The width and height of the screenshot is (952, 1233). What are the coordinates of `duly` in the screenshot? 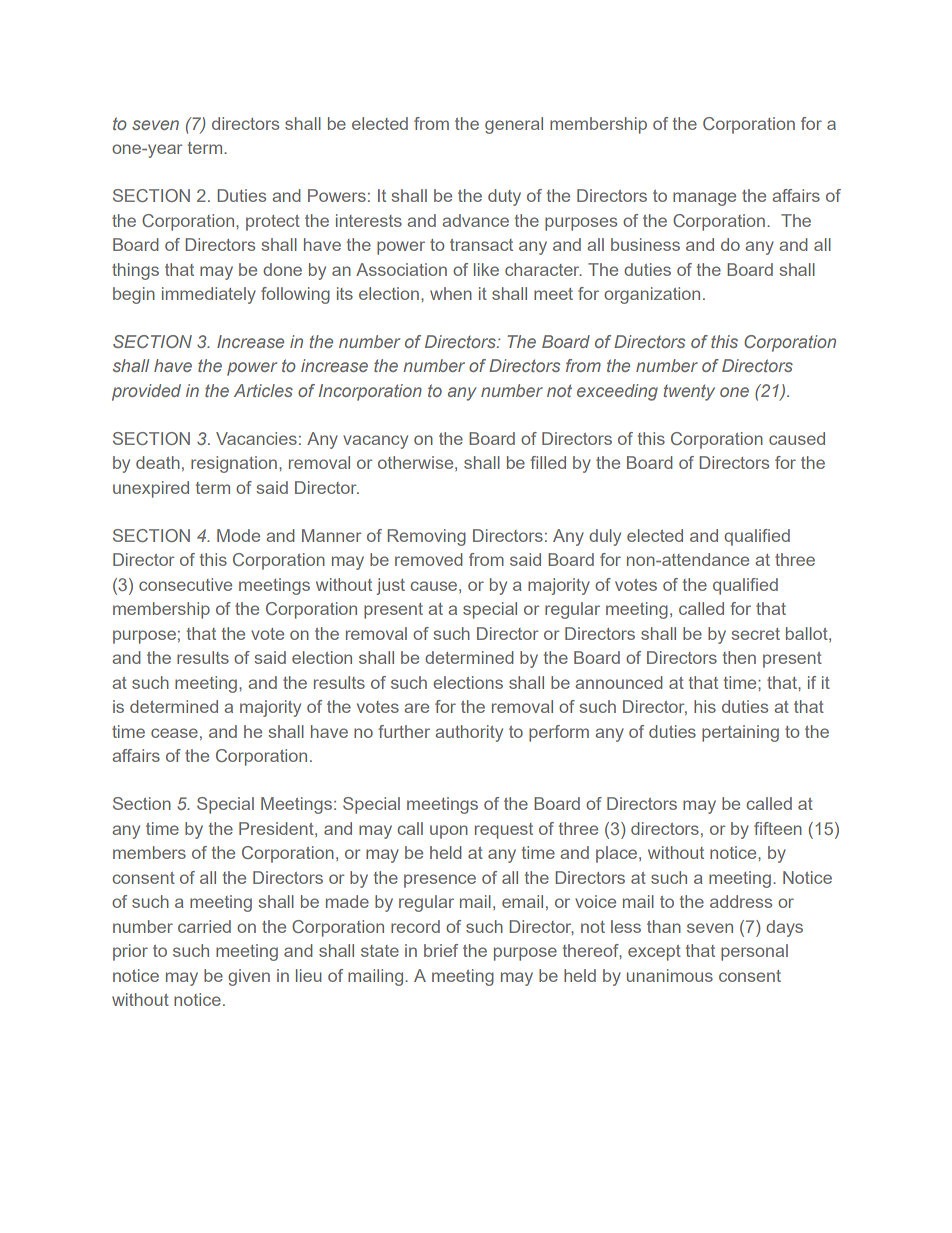 It's located at (605, 537).
